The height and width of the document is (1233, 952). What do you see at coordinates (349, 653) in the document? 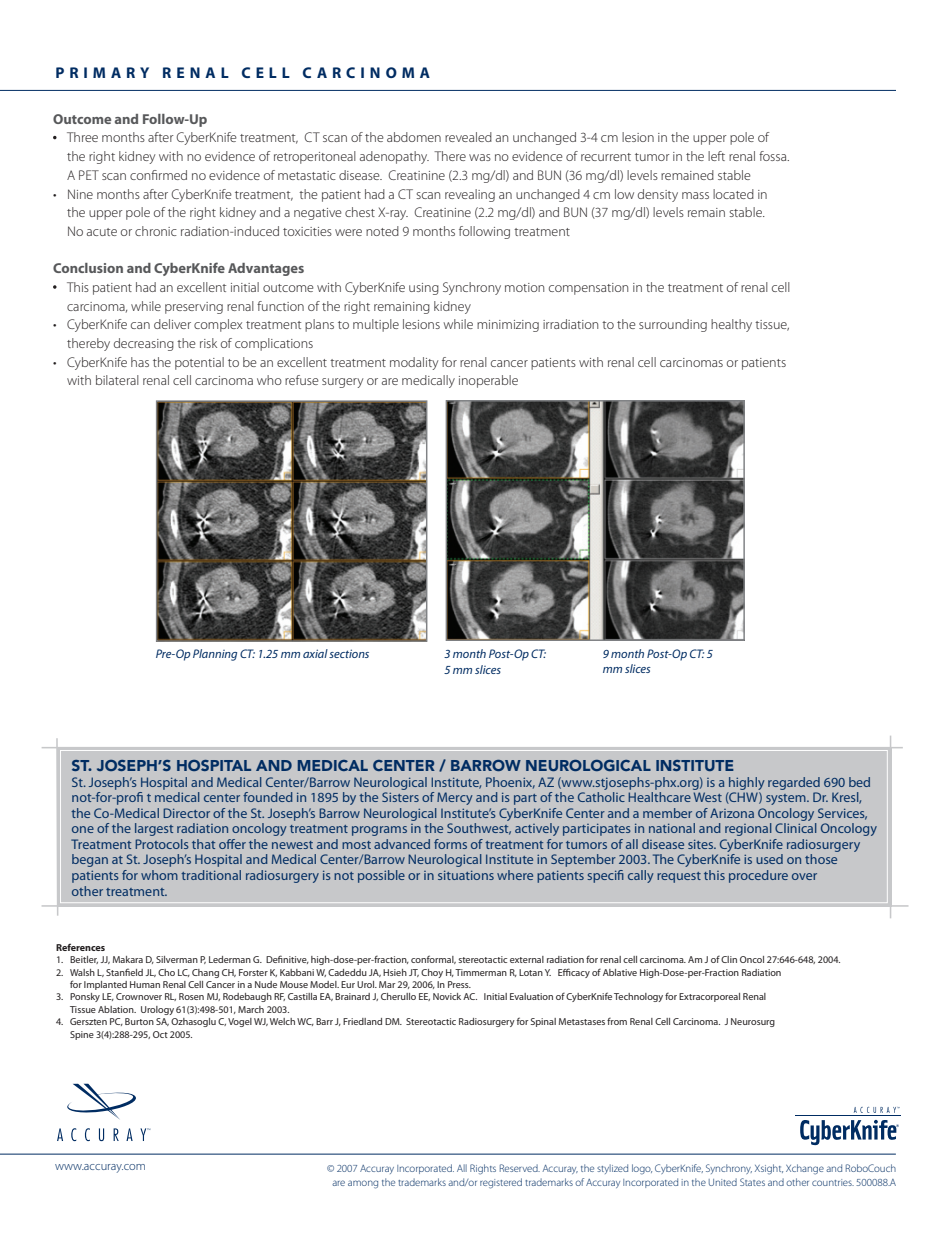
I see `sections` at bounding box center [349, 653].
